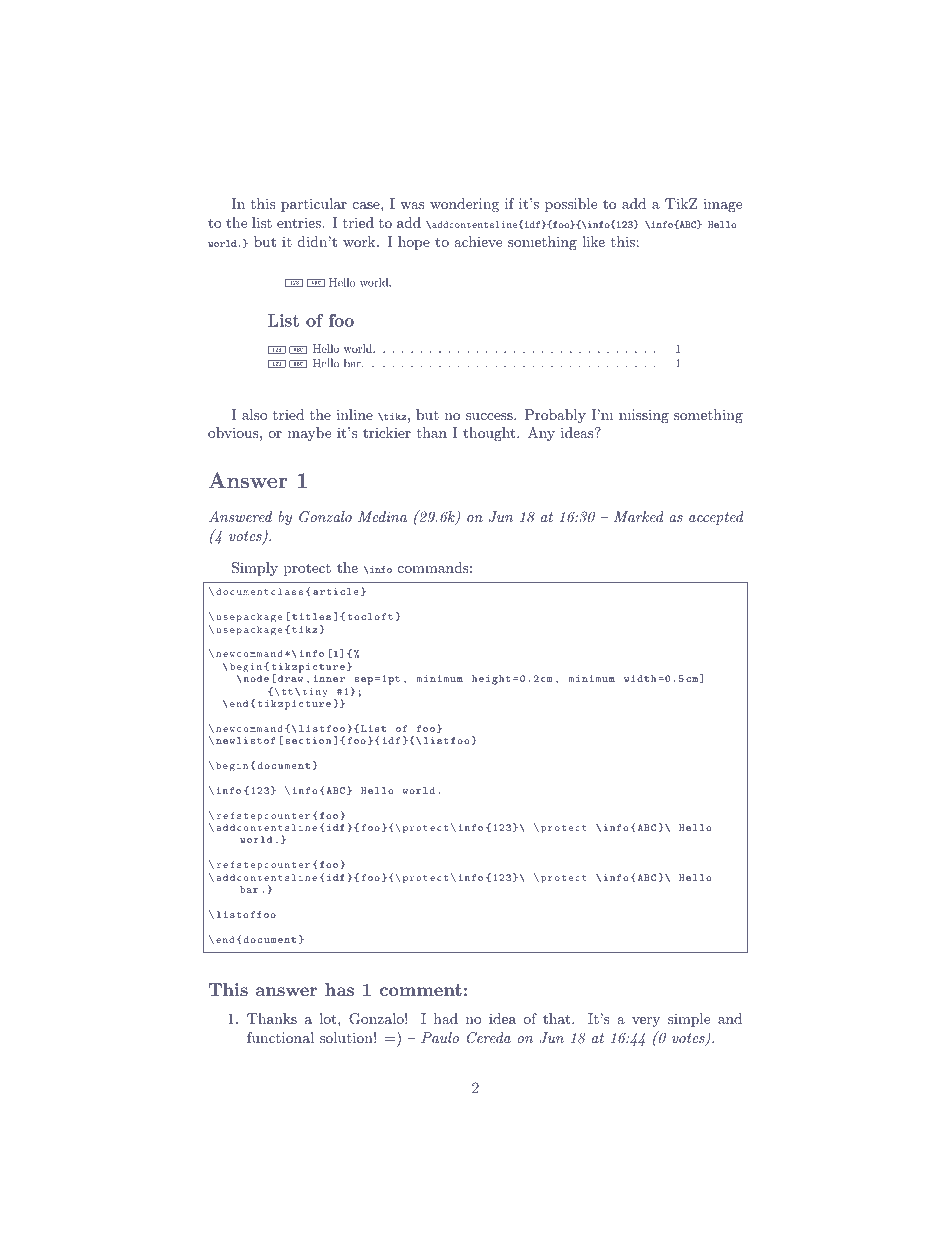 This document has height=1233, width=952. What do you see at coordinates (491, 680) in the document?
I see `height` at bounding box center [491, 680].
